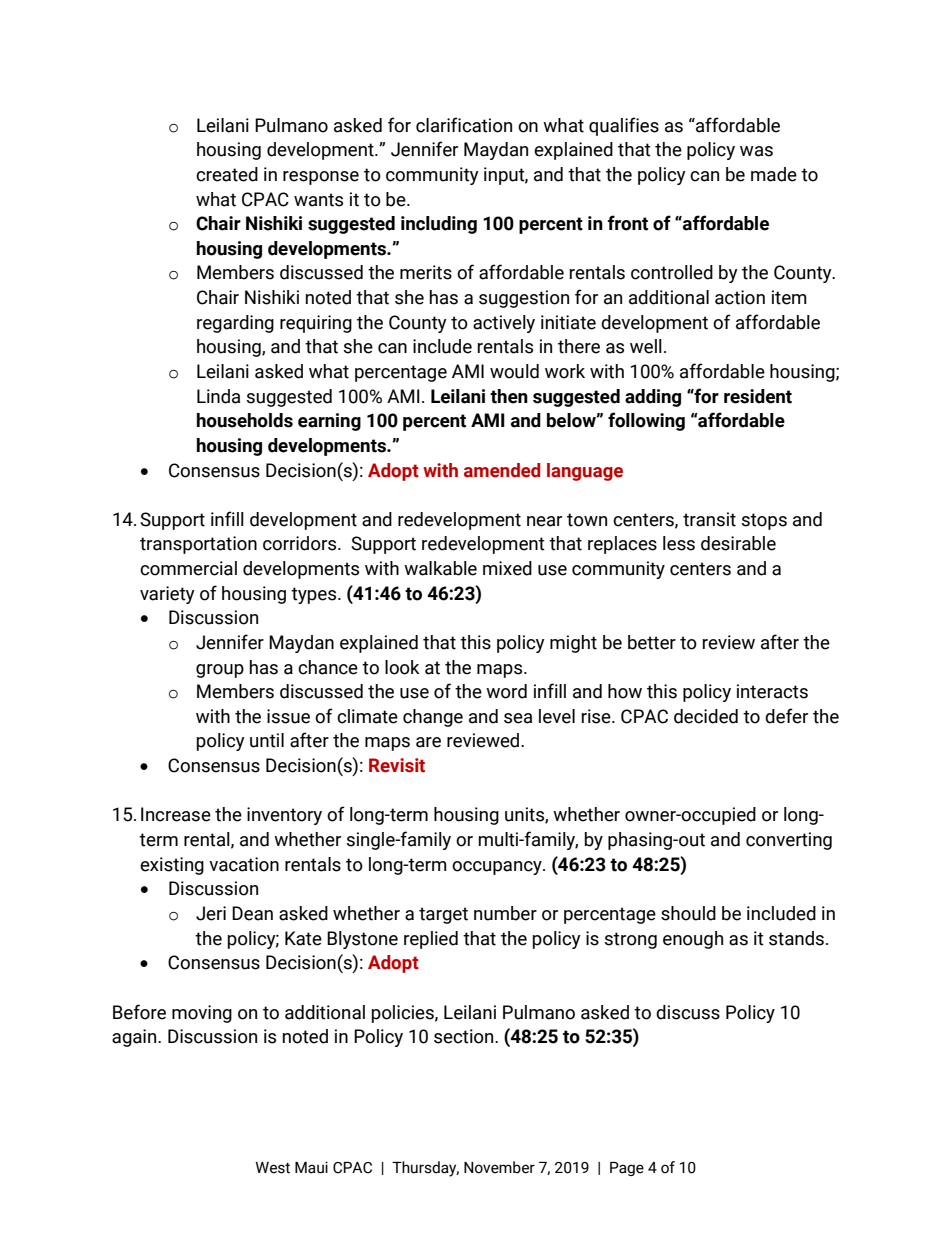 The width and height of the screenshot is (952, 1233). Describe the element at coordinates (756, 151) in the screenshot. I see `was` at that location.
